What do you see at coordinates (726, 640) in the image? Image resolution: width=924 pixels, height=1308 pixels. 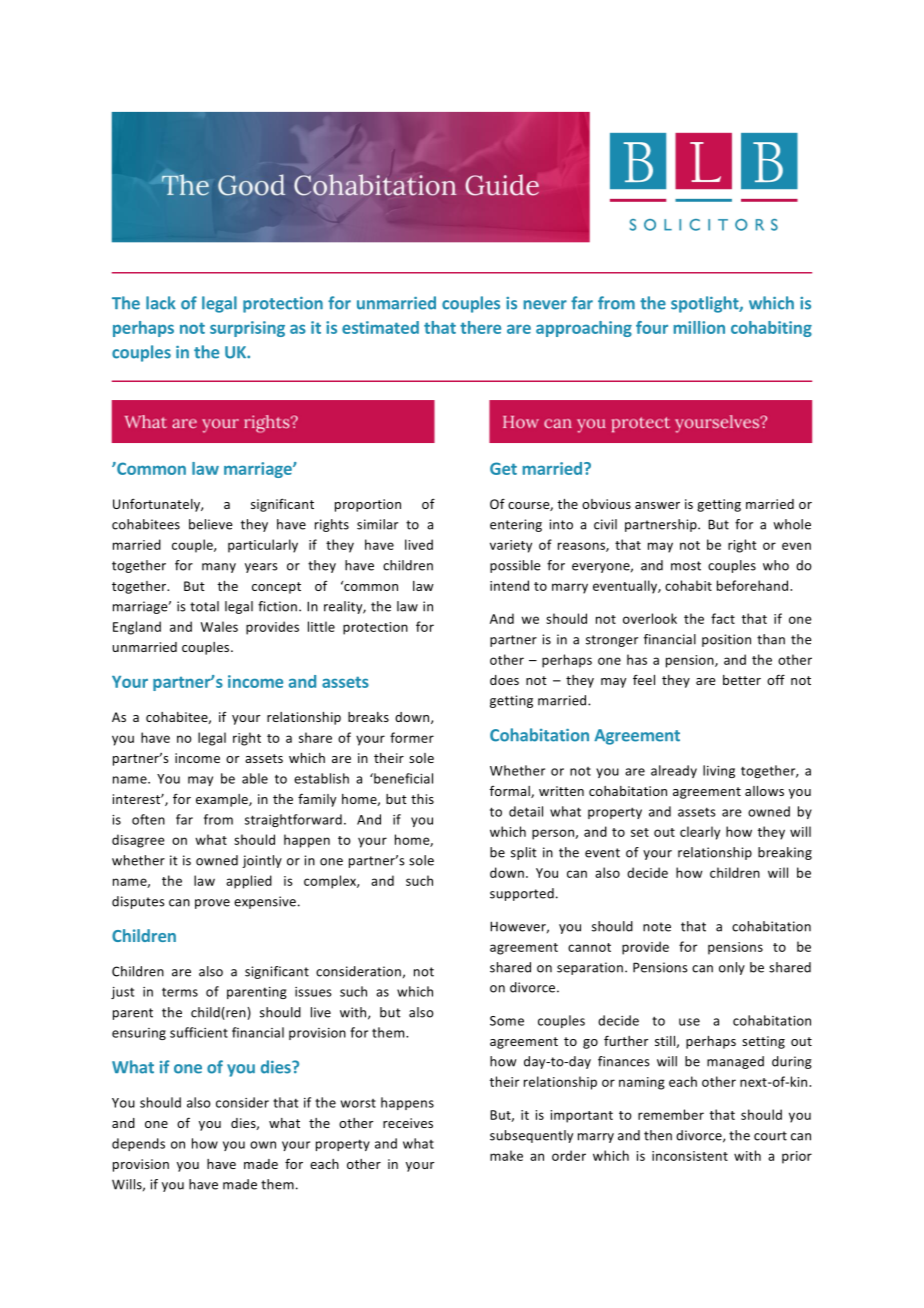 I see `position` at bounding box center [726, 640].
